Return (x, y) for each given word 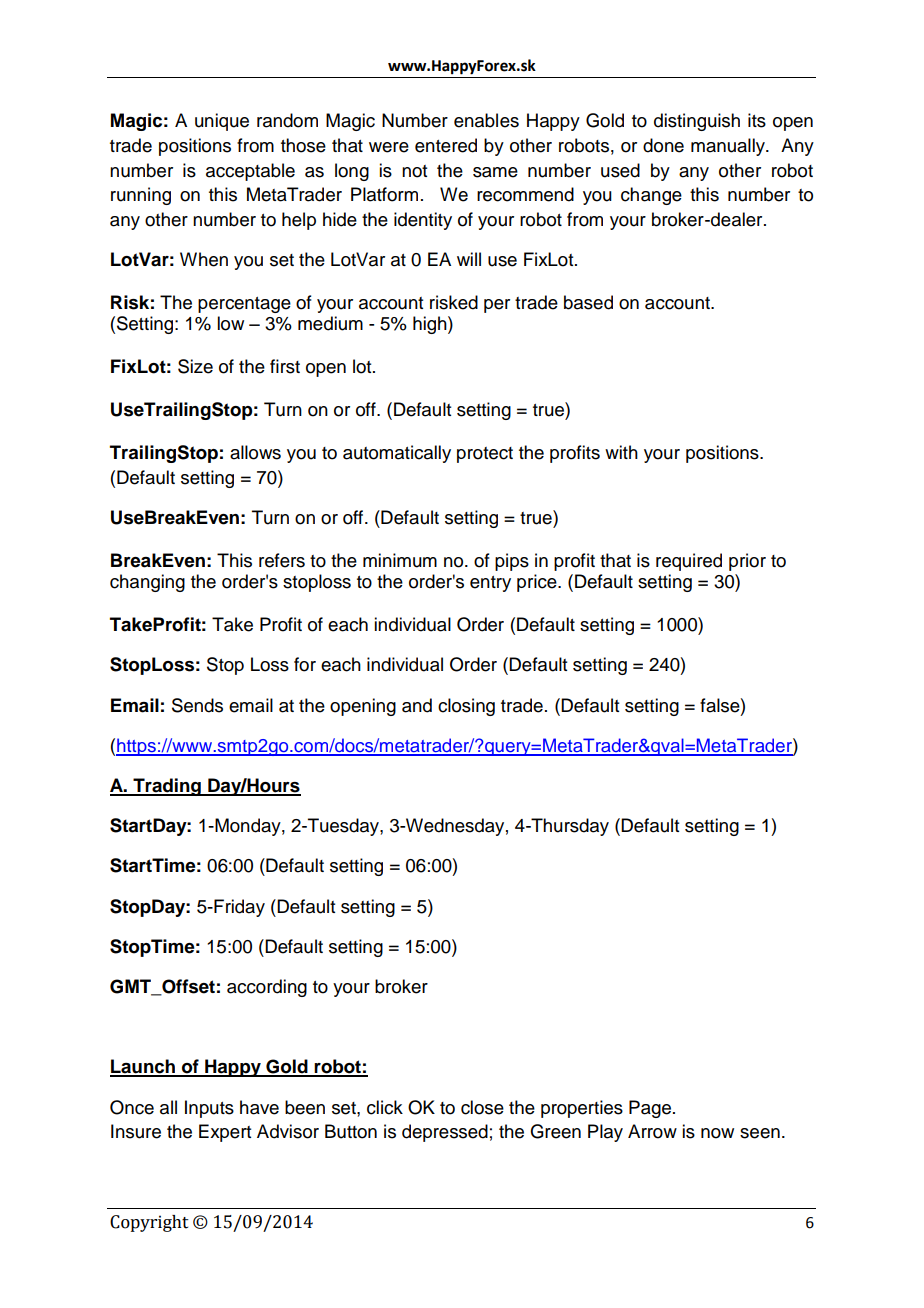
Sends (197, 705)
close (482, 1107)
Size (195, 366)
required (689, 562)
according (267, 988)
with (621, 452)
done (663, 145)
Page (650, 1109)
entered (446, 145)
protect (485, 455)
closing (466, 707)
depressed (445, 1133)
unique (222, 122)
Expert (225, 1133)
